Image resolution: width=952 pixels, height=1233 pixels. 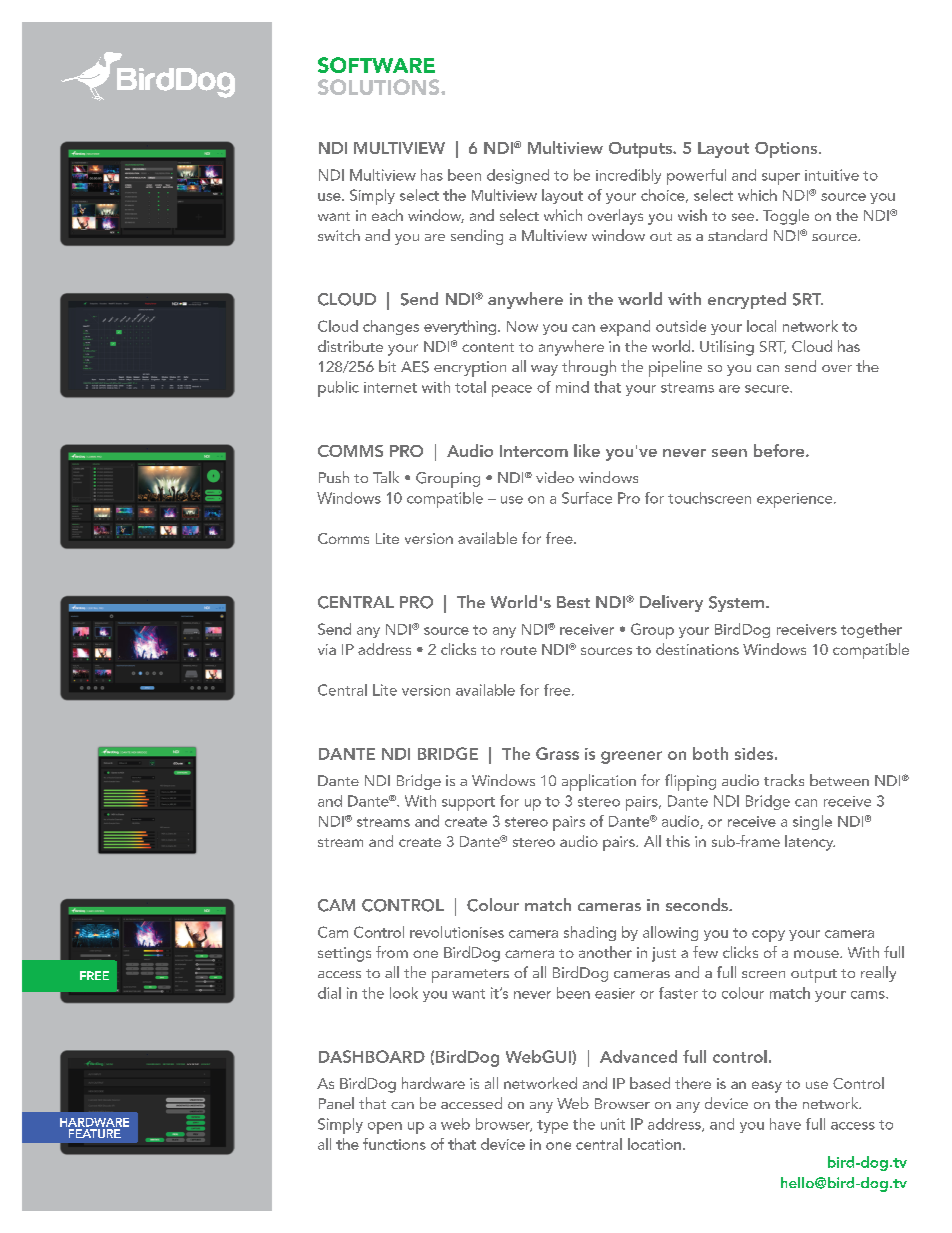 What do you see at coordinates (468, 804) in the page?
I see `support` at bounding box center [468, 804].
